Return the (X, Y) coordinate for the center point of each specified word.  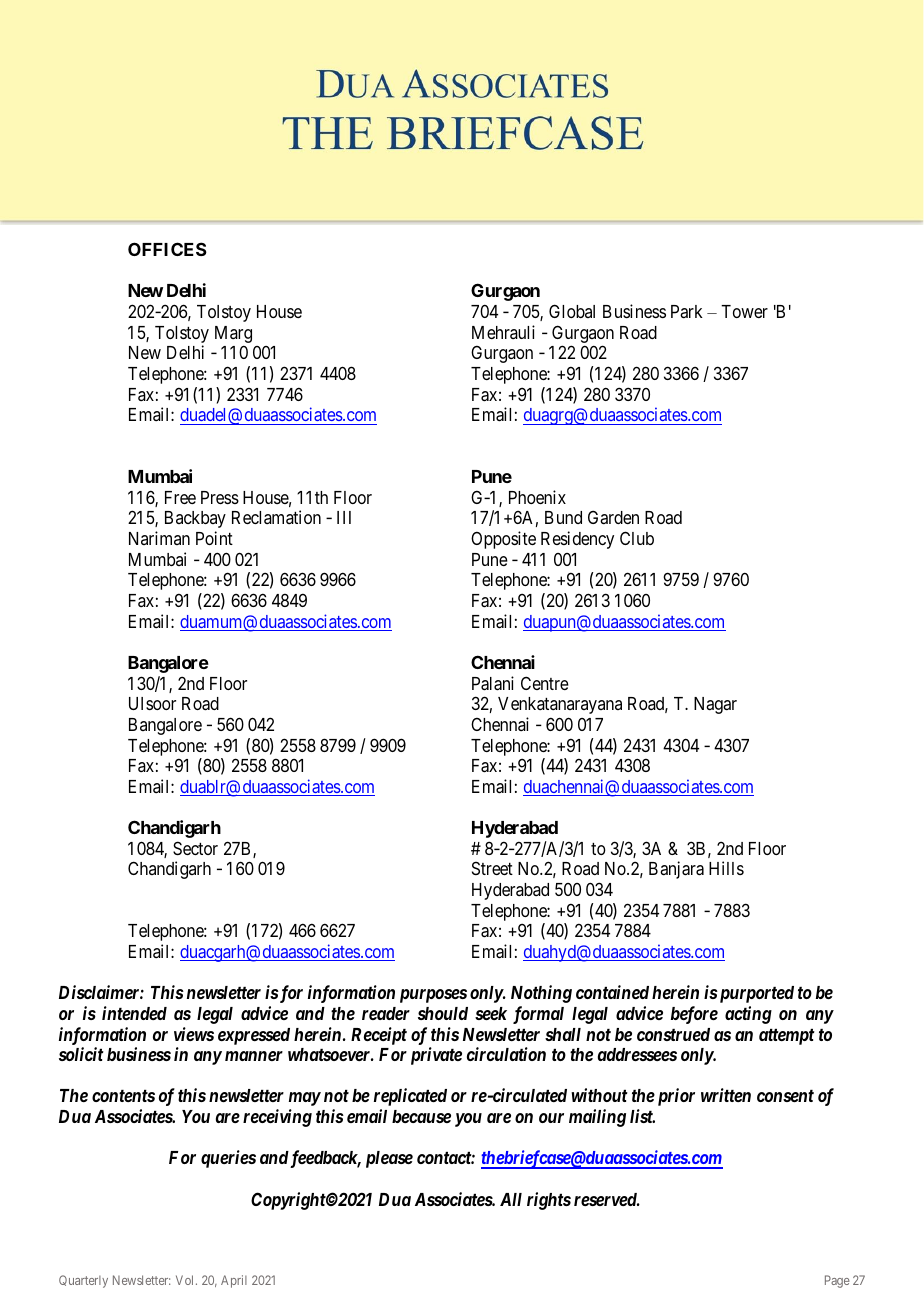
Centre (545, 683)
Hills (726, 868)
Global (572, 311)
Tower (744, 311)
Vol (186, 1280)
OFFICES (167, 249)
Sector (195, 848)
